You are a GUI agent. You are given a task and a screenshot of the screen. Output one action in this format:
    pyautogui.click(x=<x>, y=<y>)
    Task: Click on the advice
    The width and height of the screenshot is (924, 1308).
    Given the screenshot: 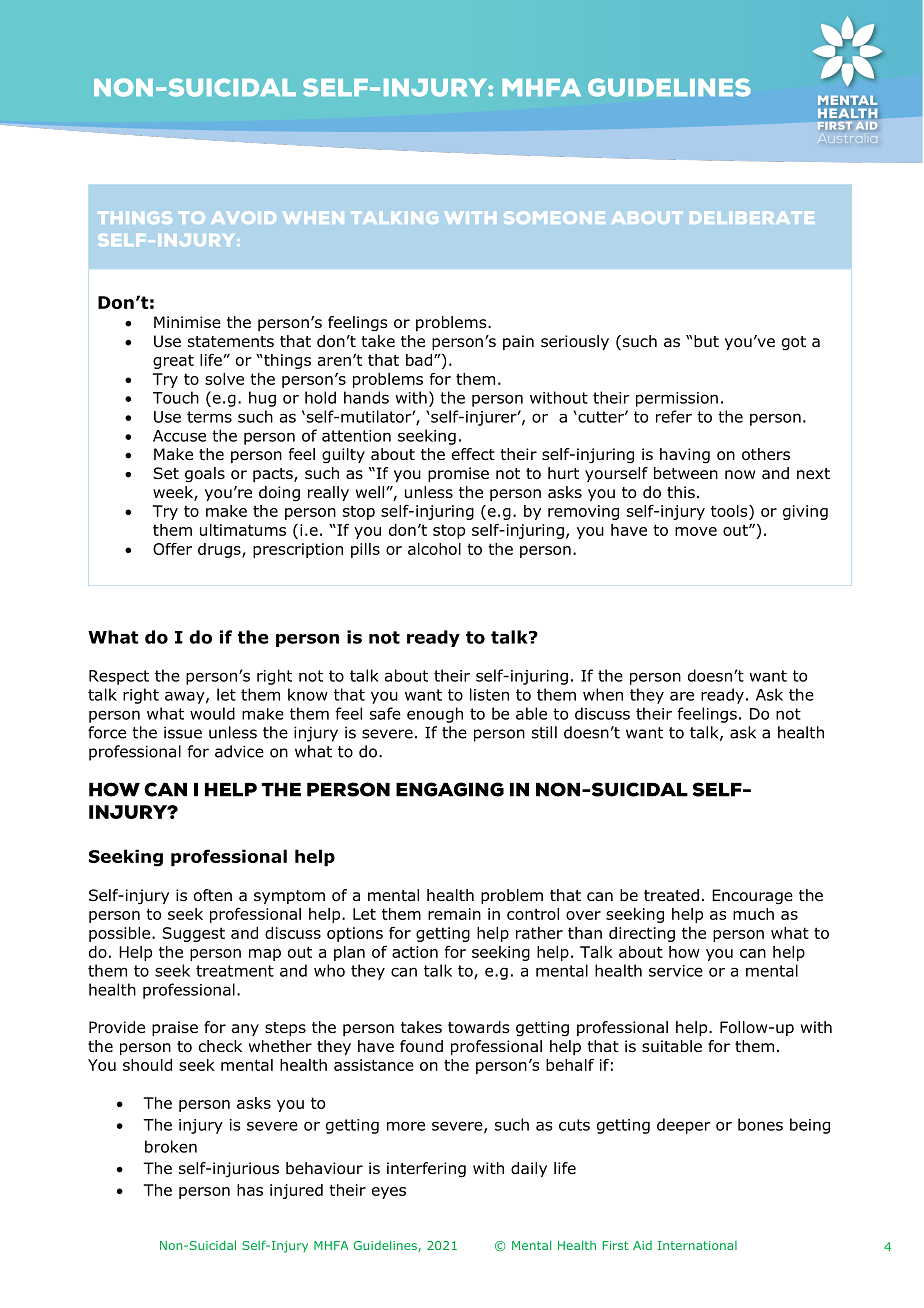 What is the action you would take?
    pyautogui.click(x=239, y=751)
